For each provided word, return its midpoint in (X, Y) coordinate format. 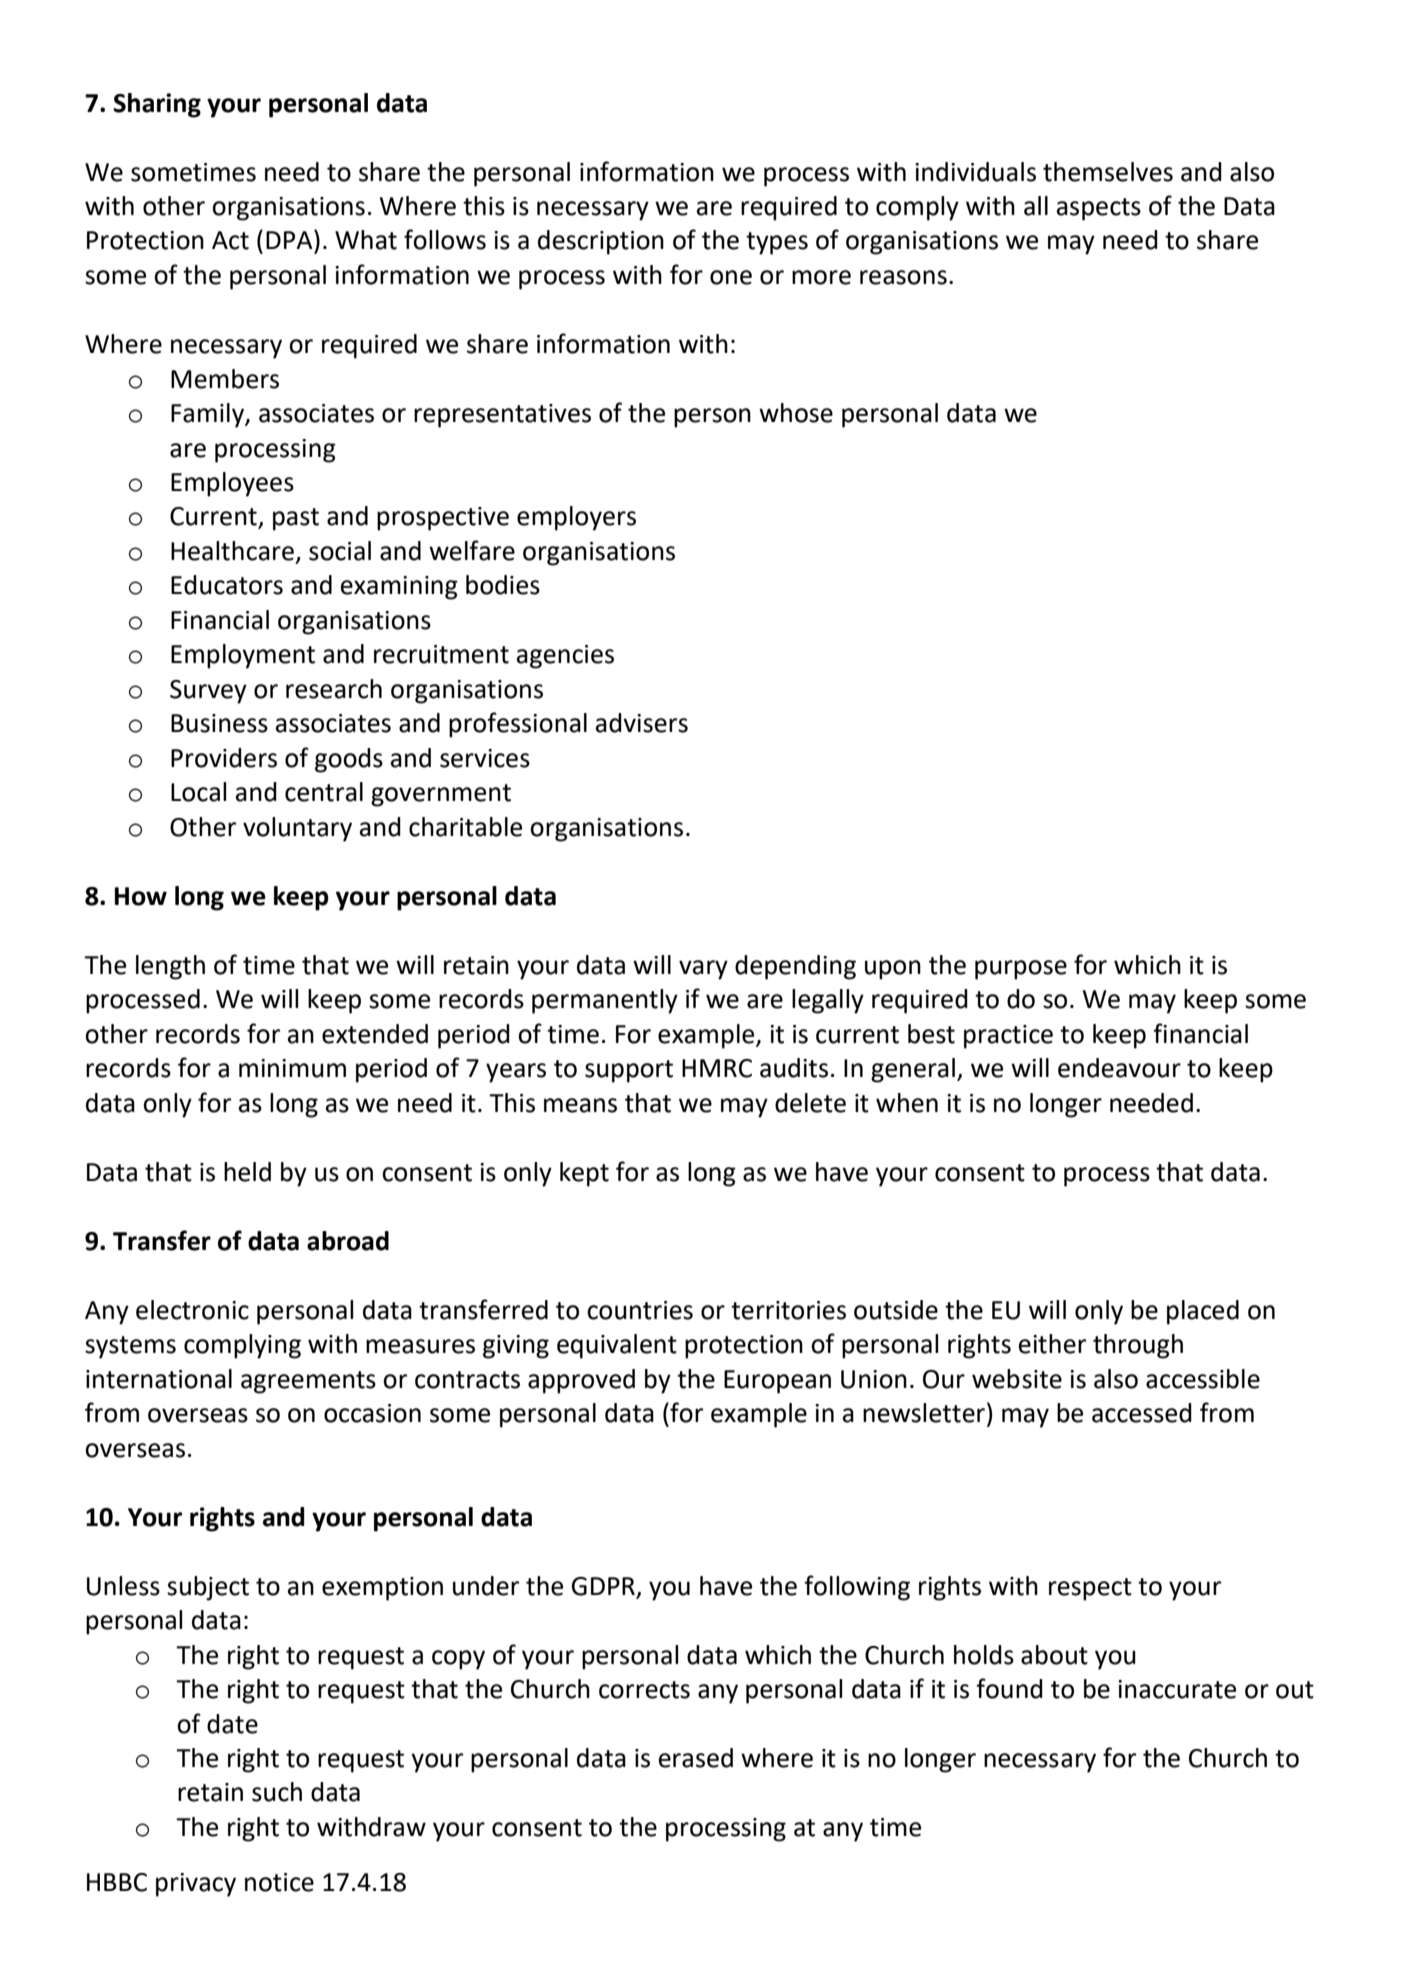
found (1009, 1688)
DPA (290, 239)
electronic (192, 1310)
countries (640, 1310)
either (1052, 1344)
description (601, 242)
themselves (1108, 172)
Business (219, 723)
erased (696, 1758)
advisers (642, 723)
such (277, 1792)
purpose (1021, 970)
